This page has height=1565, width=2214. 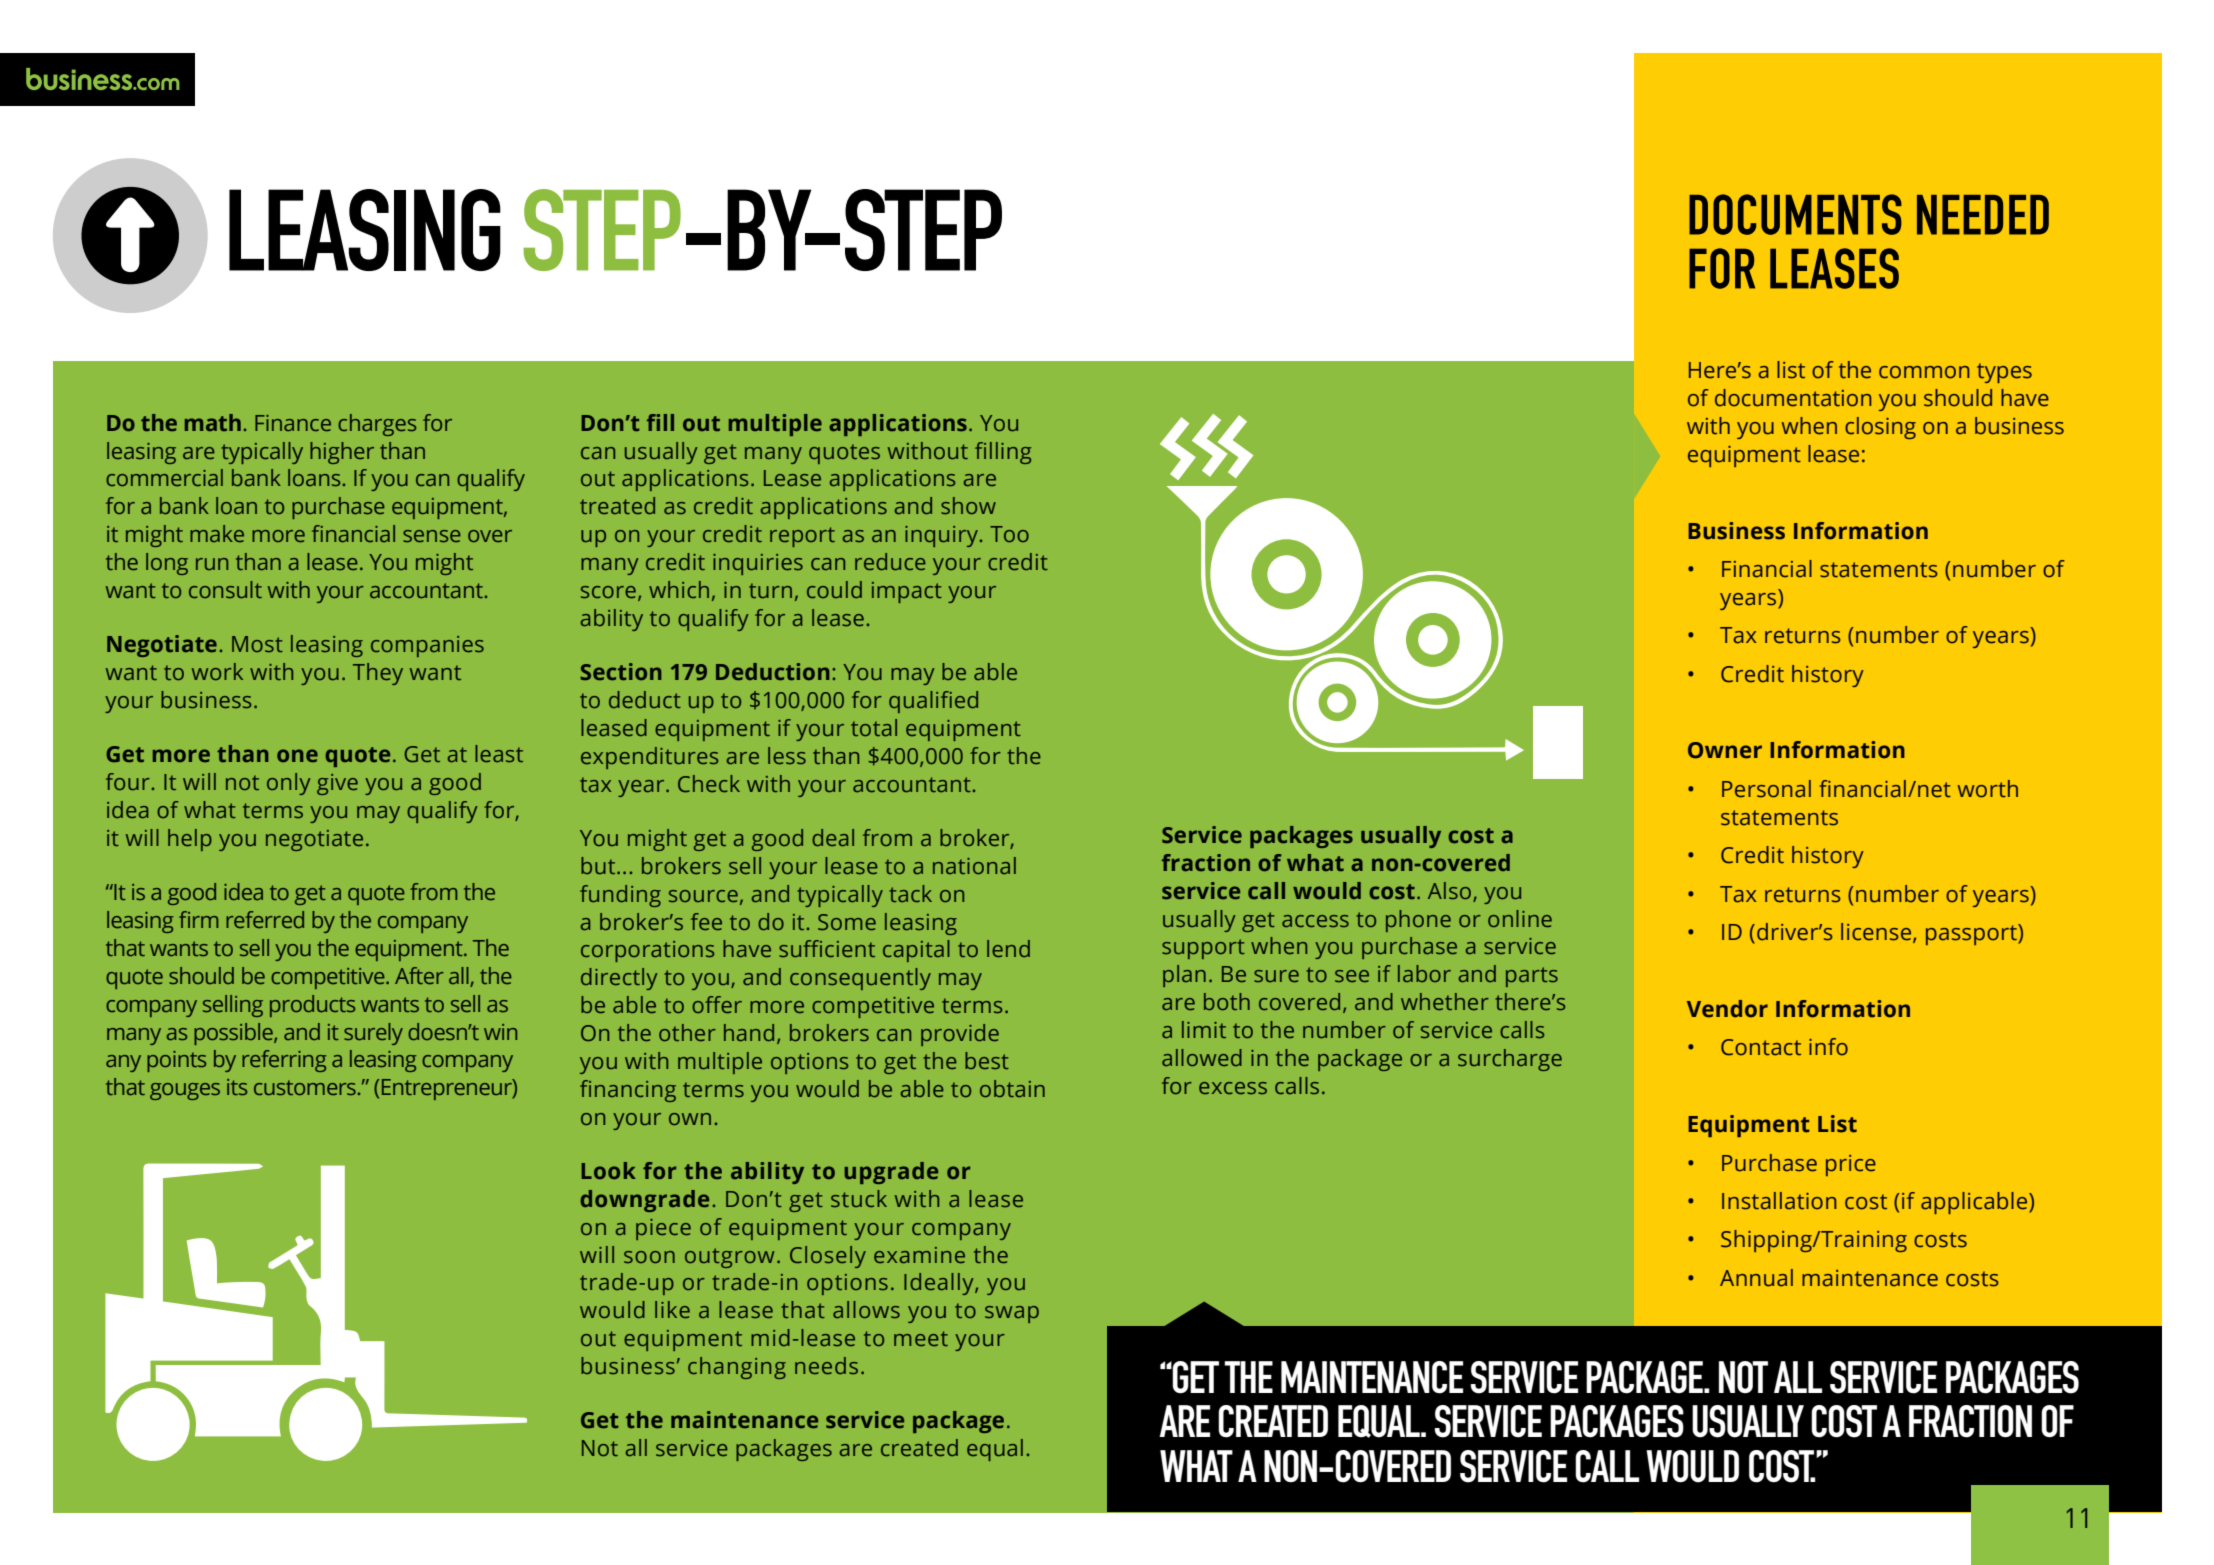 I want to click on Finance, so click(x=293, y=423).
